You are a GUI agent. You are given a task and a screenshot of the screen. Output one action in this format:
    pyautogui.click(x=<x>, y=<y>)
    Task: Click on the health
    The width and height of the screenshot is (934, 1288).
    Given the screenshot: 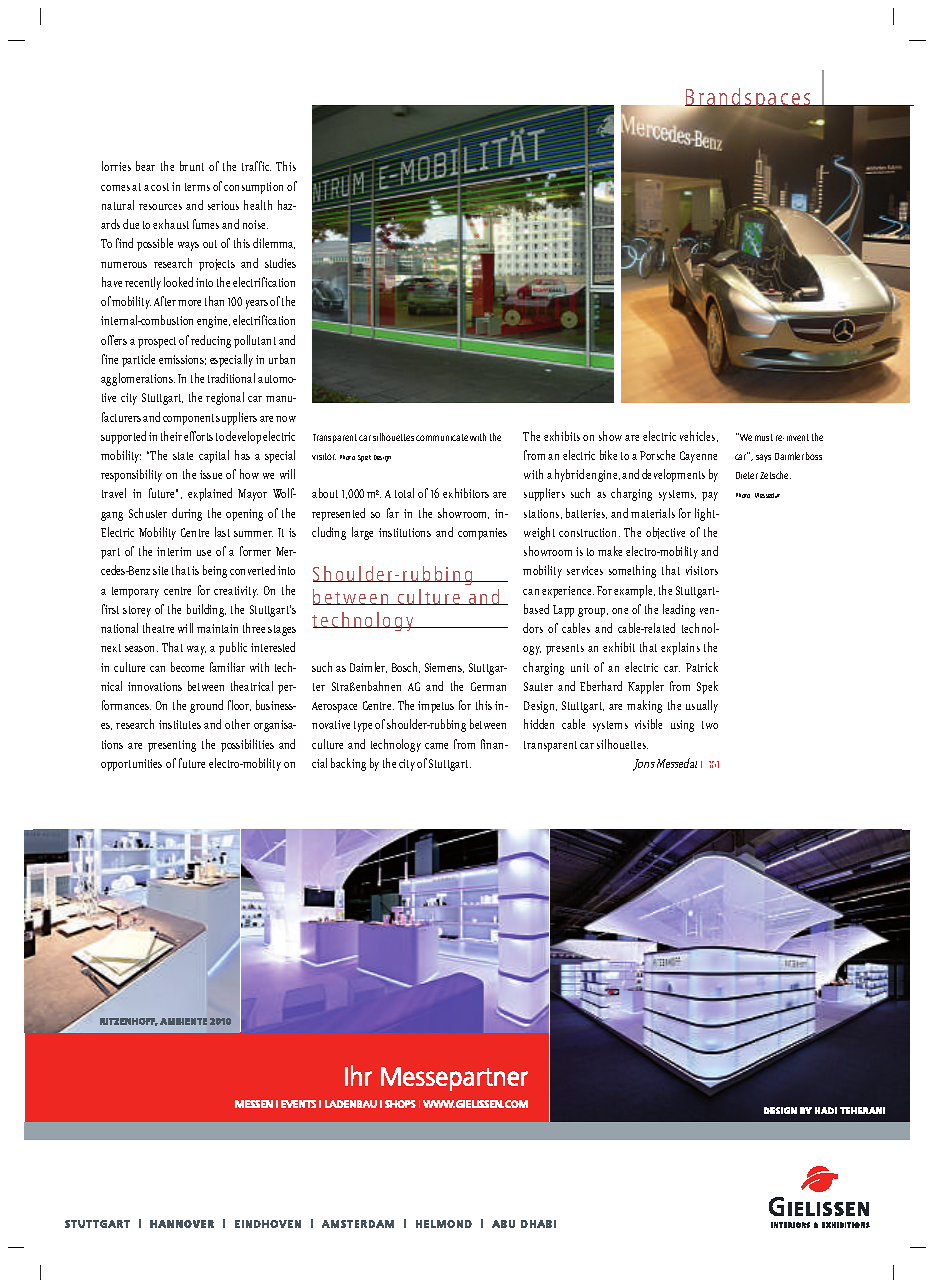 What is the action you would take?
    pyautogui.click(x=258, y=205)
